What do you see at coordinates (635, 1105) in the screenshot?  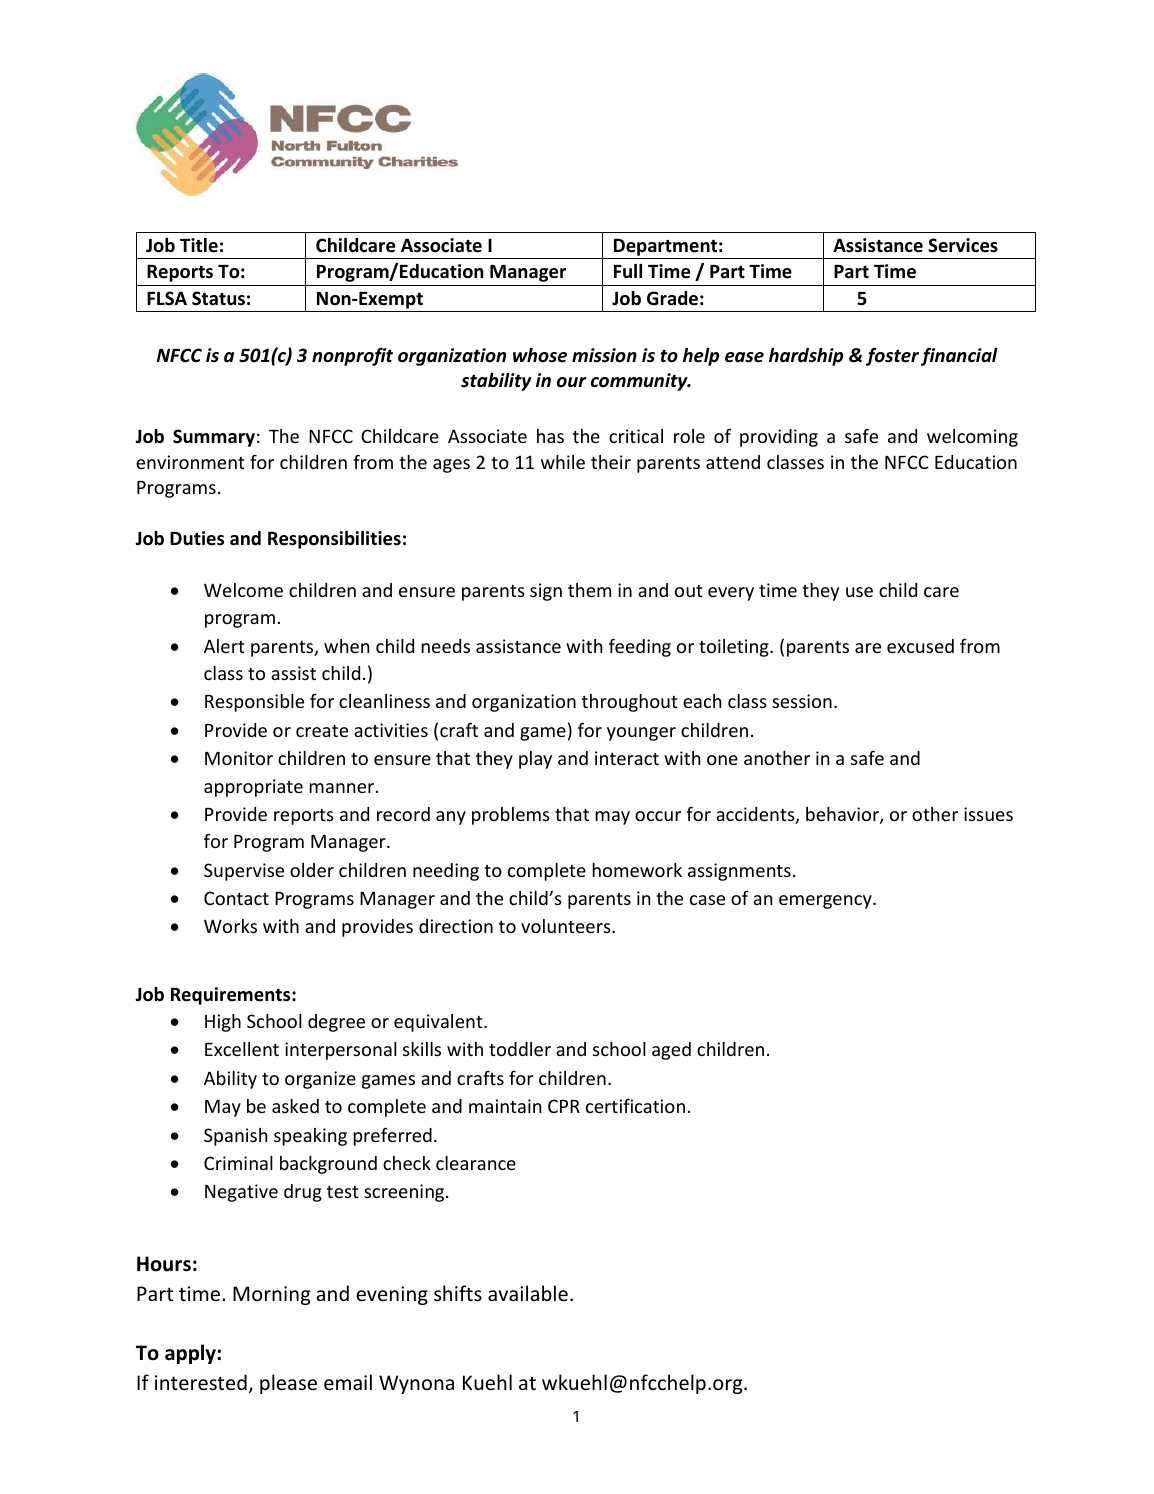 I see `certification` at bounding box center [635, 1105].
